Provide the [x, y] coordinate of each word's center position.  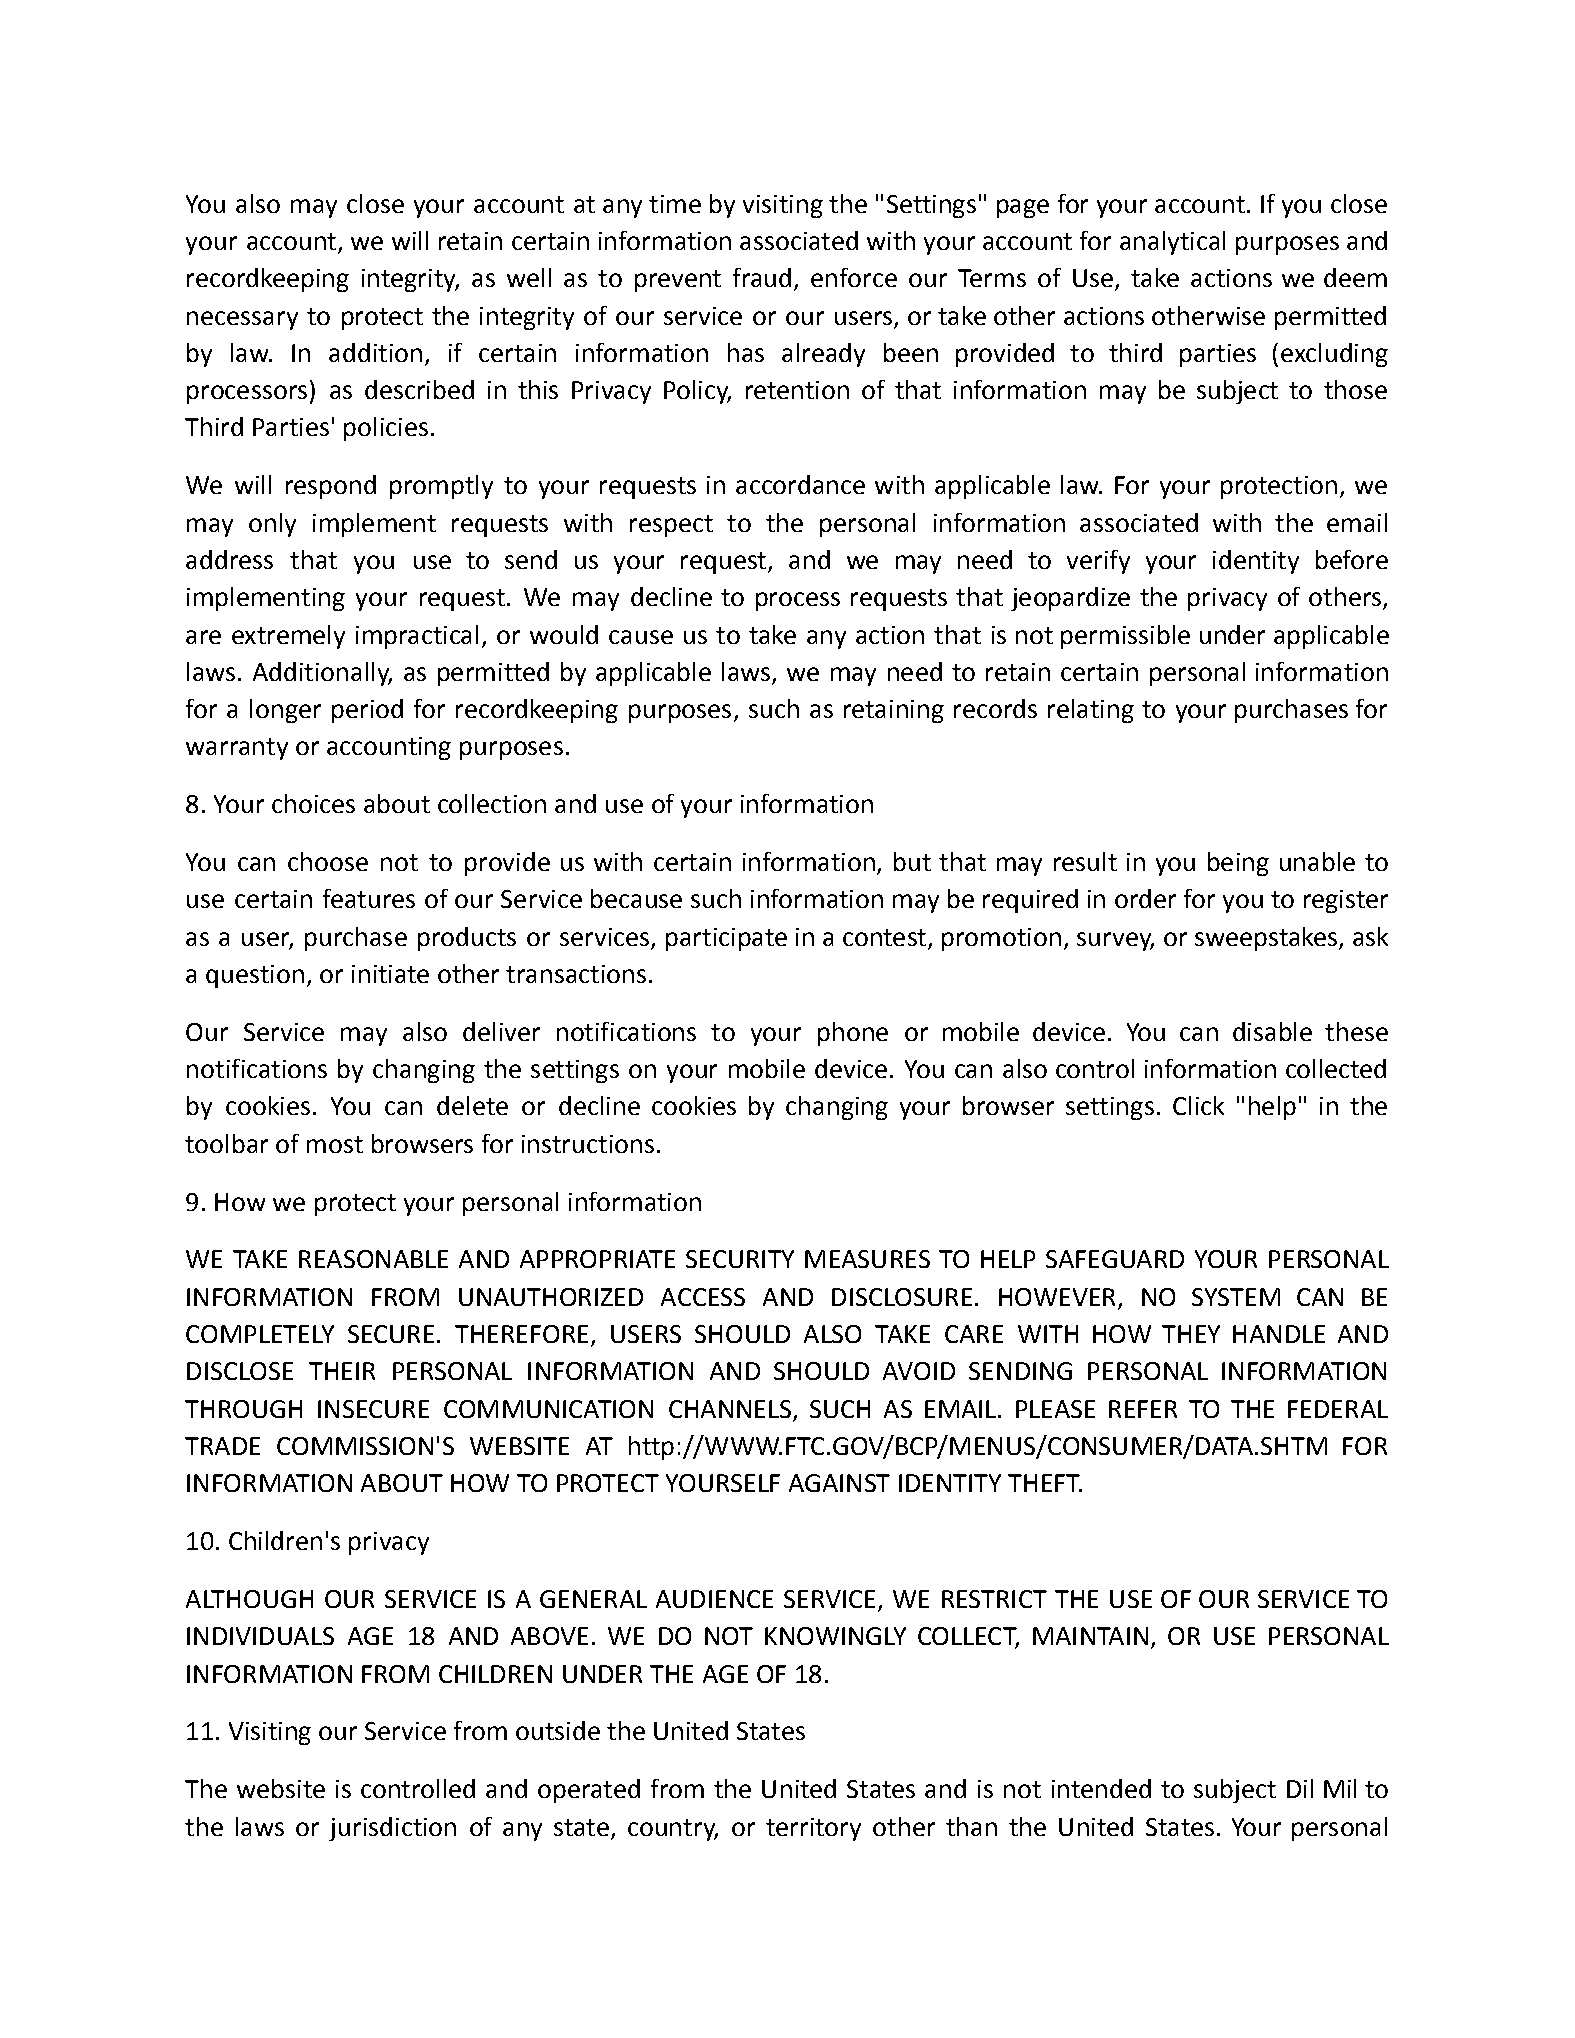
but [912, 861]
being [1238, 864]
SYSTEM [1236, 1297]
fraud [762, 277]
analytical [1172, 243]
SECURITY [740, 1259]
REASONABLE [373, 1259]
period [367, 711]
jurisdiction [392, 1829]
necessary [242, 320]
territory [813, 1829]
